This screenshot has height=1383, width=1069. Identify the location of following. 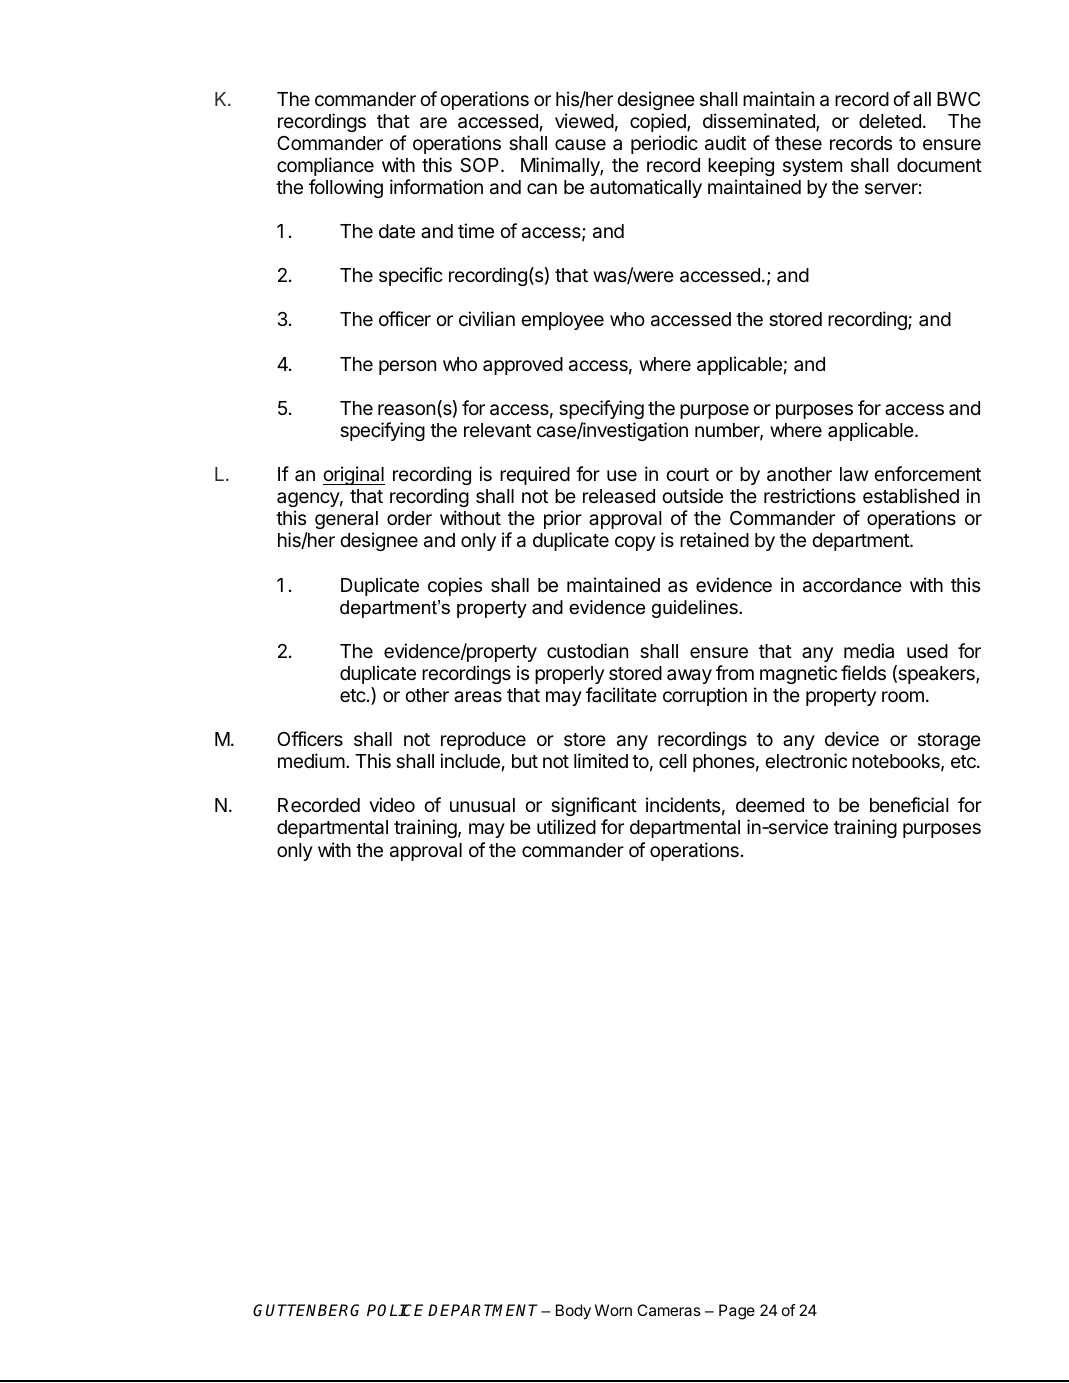
(346, 188).
